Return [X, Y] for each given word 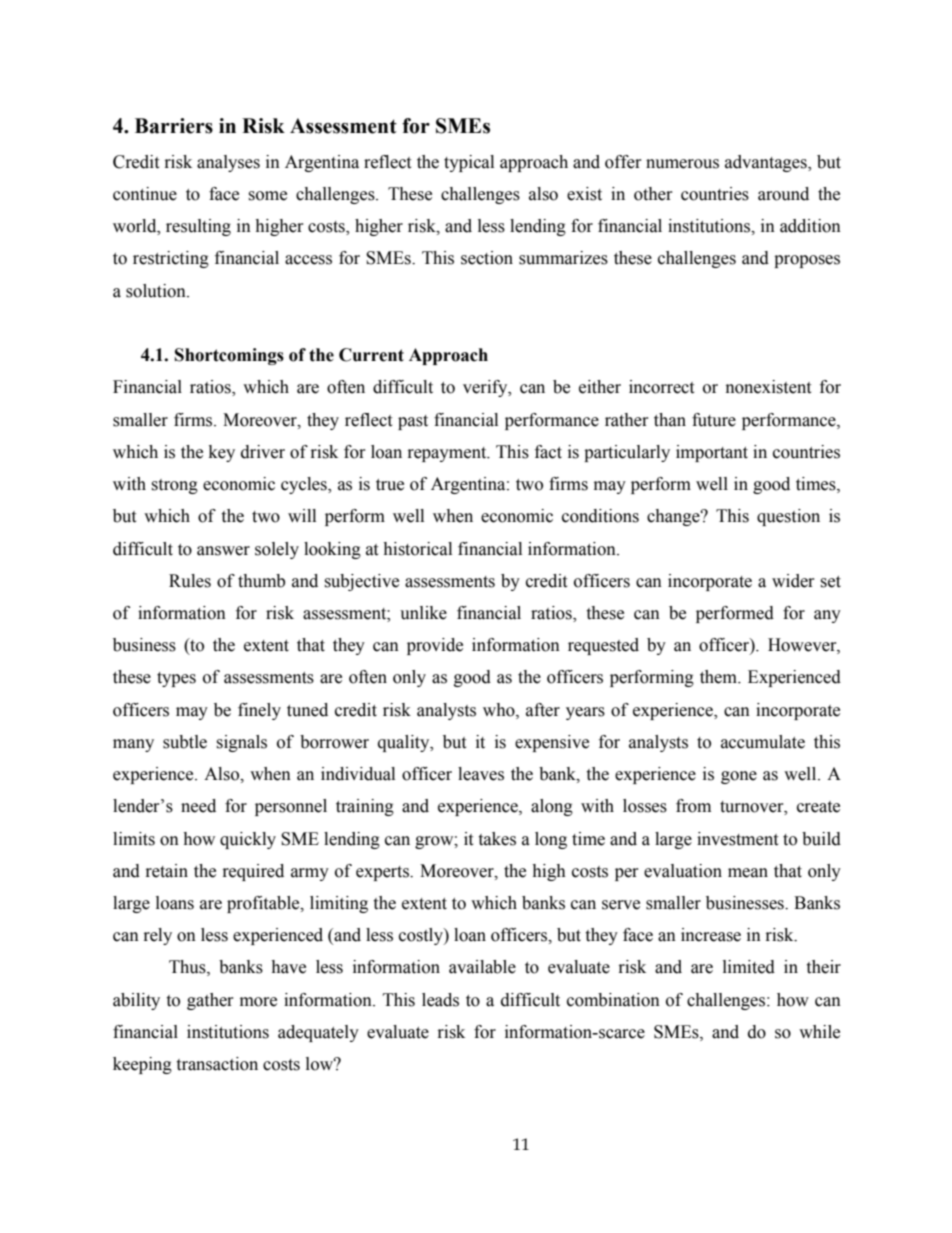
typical [469, 163]
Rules [190, 581]
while [819, 1032]
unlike [423, 613]
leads [440, 1000]
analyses [228, 163]
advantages [767, 163]
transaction [217, 1064]
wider [793, 581]
